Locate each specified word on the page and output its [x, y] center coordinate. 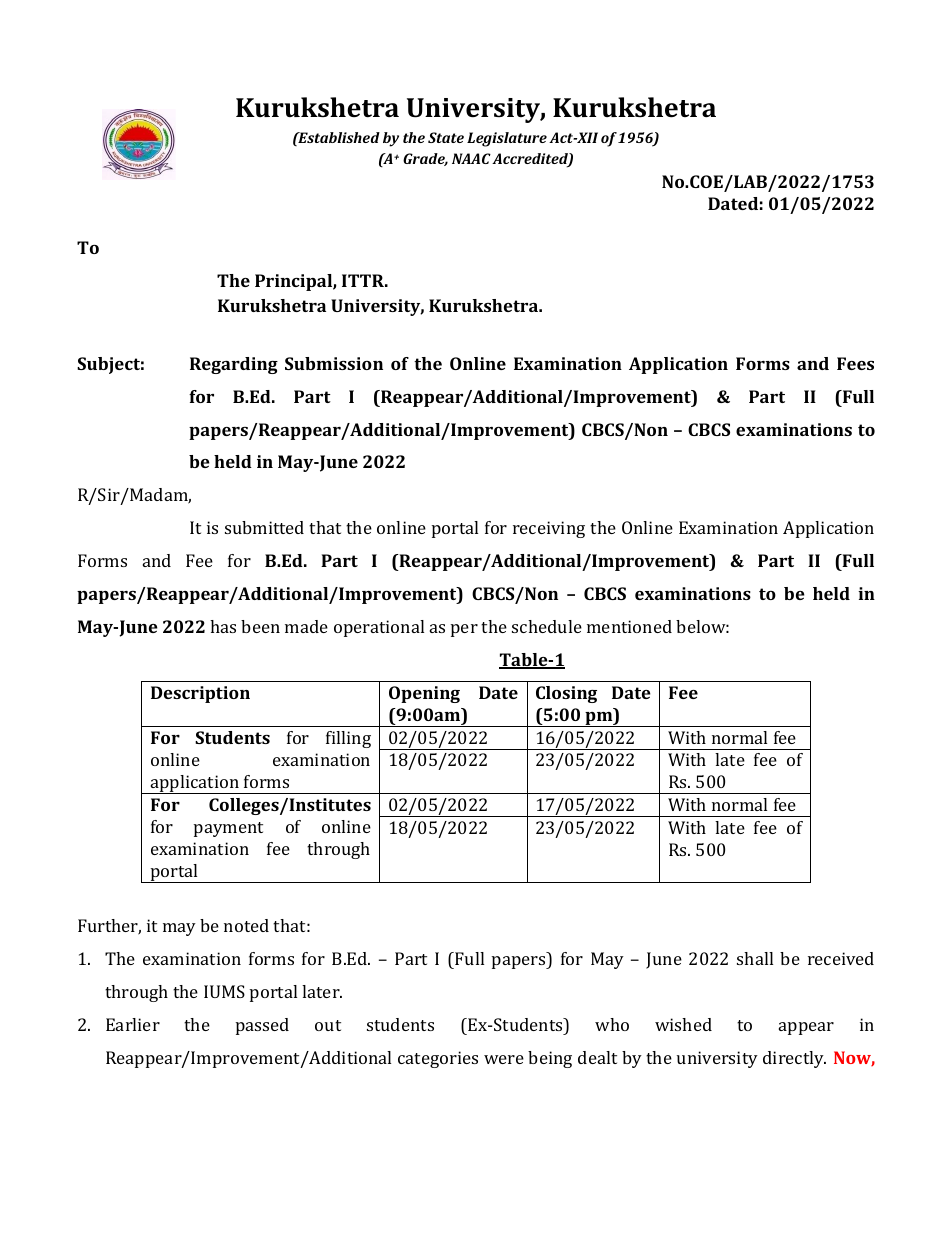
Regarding [234, 365]
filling [348, 739]
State [446, 137]
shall [755, 958]
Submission [334, 363]
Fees [855, 363]
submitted [264, 527]
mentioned [629, 626]
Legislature [507, 139]
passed [262, 1026]
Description [200, 694]
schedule [547, 626]
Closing [566, 694]
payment [228, 829]
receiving [549, 529]
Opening [424, 694]
